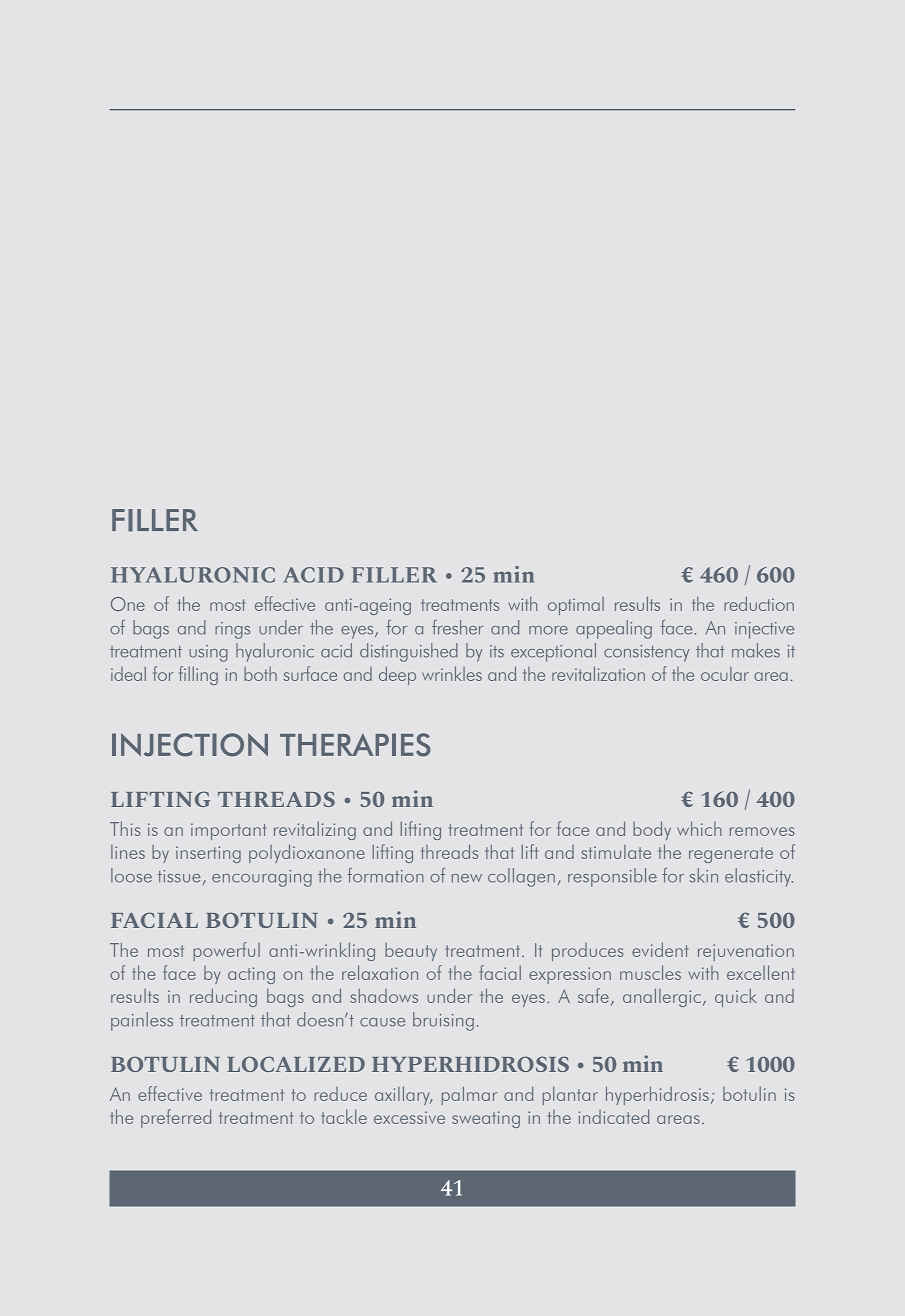 The image size is (905, 1316). What do you see at coordinates (614, 629) in the screenshot?
I see `appealing` at bounding box center [614, 629].
